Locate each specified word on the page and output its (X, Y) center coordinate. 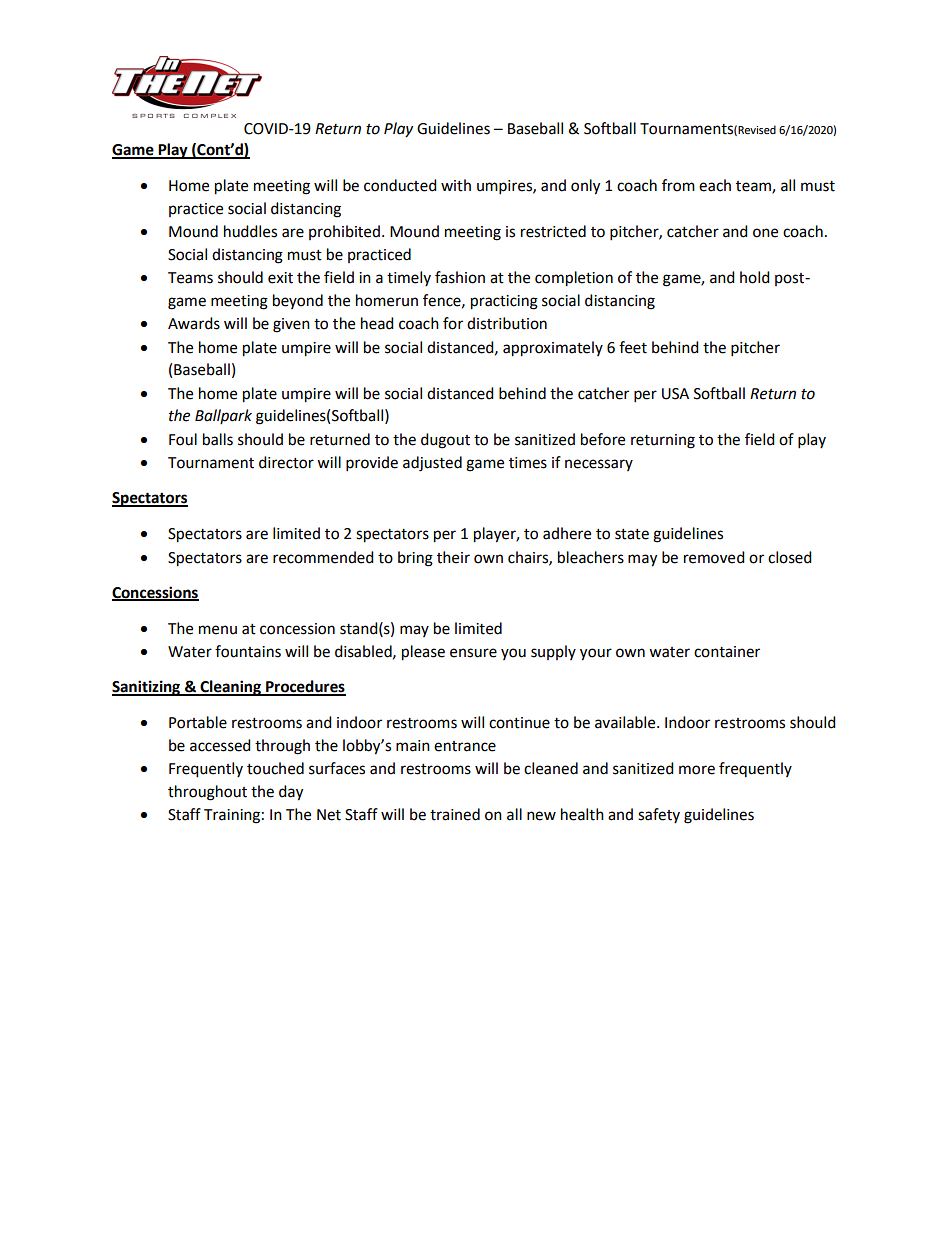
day (291, 793)
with (456, 185)
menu (218, 630)
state (632, 534)
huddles (250, 231)
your (596, 654)
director (286, 462)
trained (455, 814)
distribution (507, 323)
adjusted (432, 464)
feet (633, 347)
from (678, 185)
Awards (194, 323)
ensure (473, 653)
